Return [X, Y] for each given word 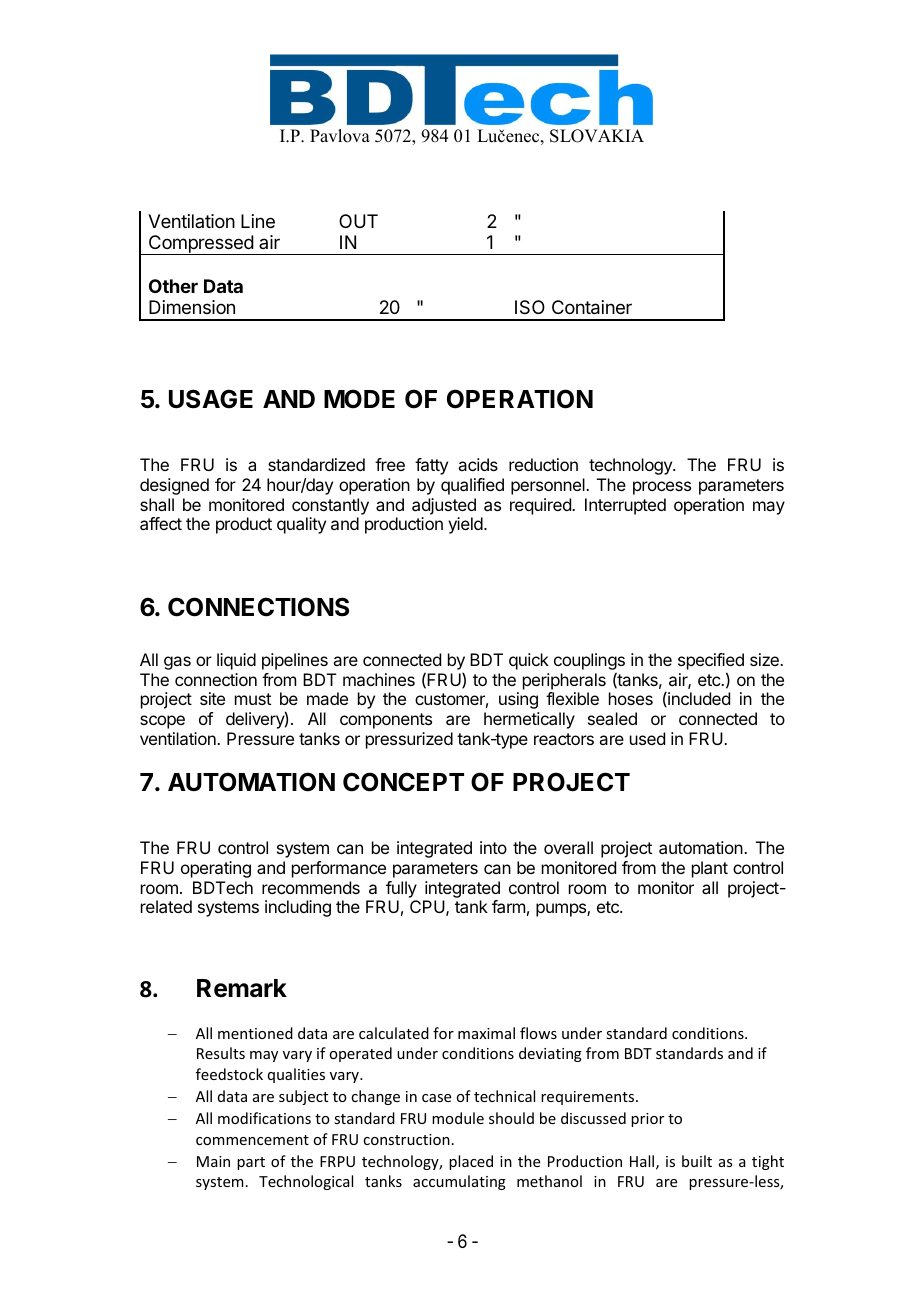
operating [216, 869]
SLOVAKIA [597, 136]
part [251, 1163]
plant [710, 869]
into [493, 847]
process [662, 488]
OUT [358, 221]
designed [174, 486]
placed [471, 1162]
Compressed [200, 245]
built [697, 1161]
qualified [472, 486]
